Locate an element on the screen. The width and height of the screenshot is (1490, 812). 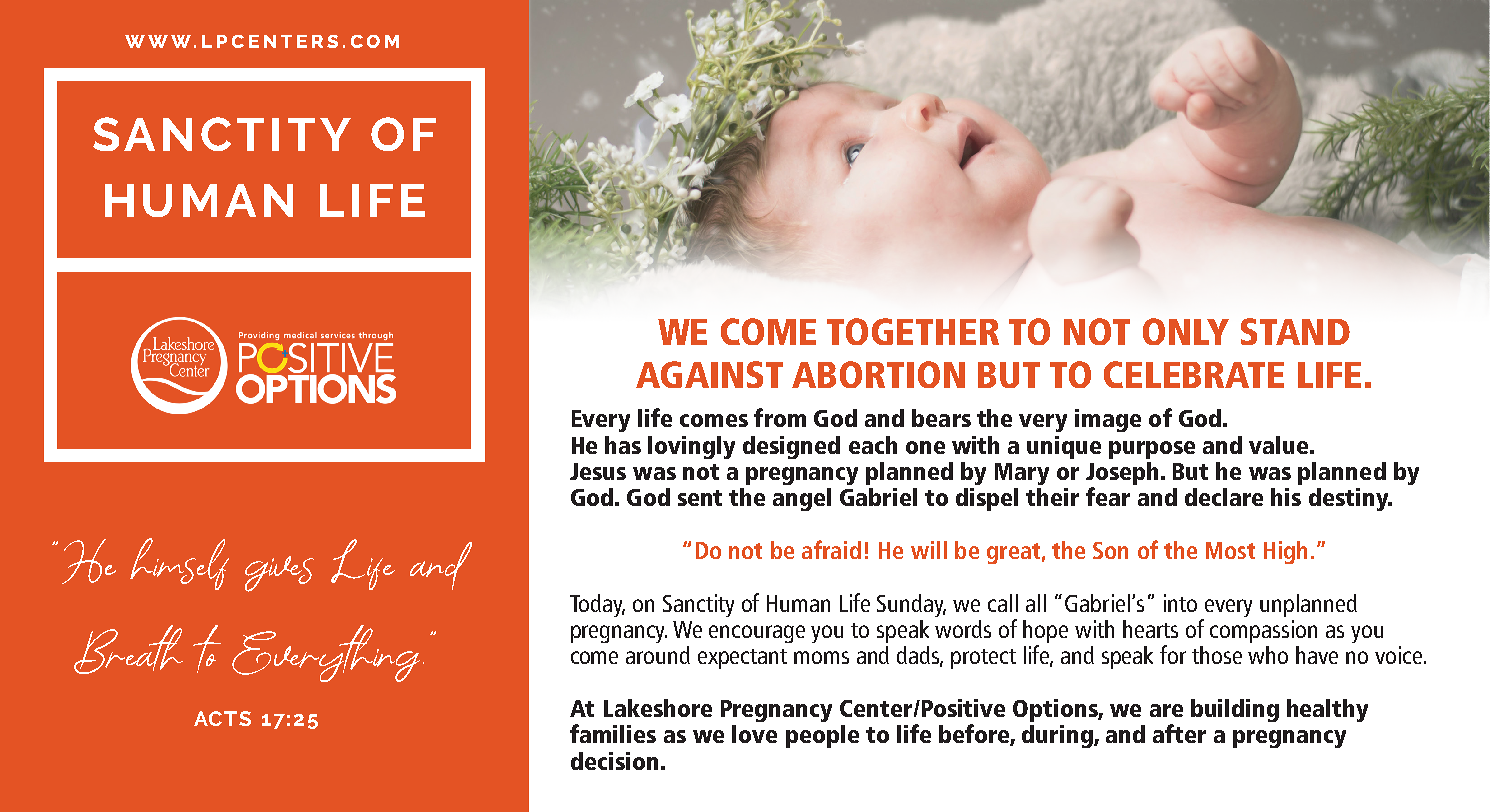
love is located at coordinates (754, 734).
